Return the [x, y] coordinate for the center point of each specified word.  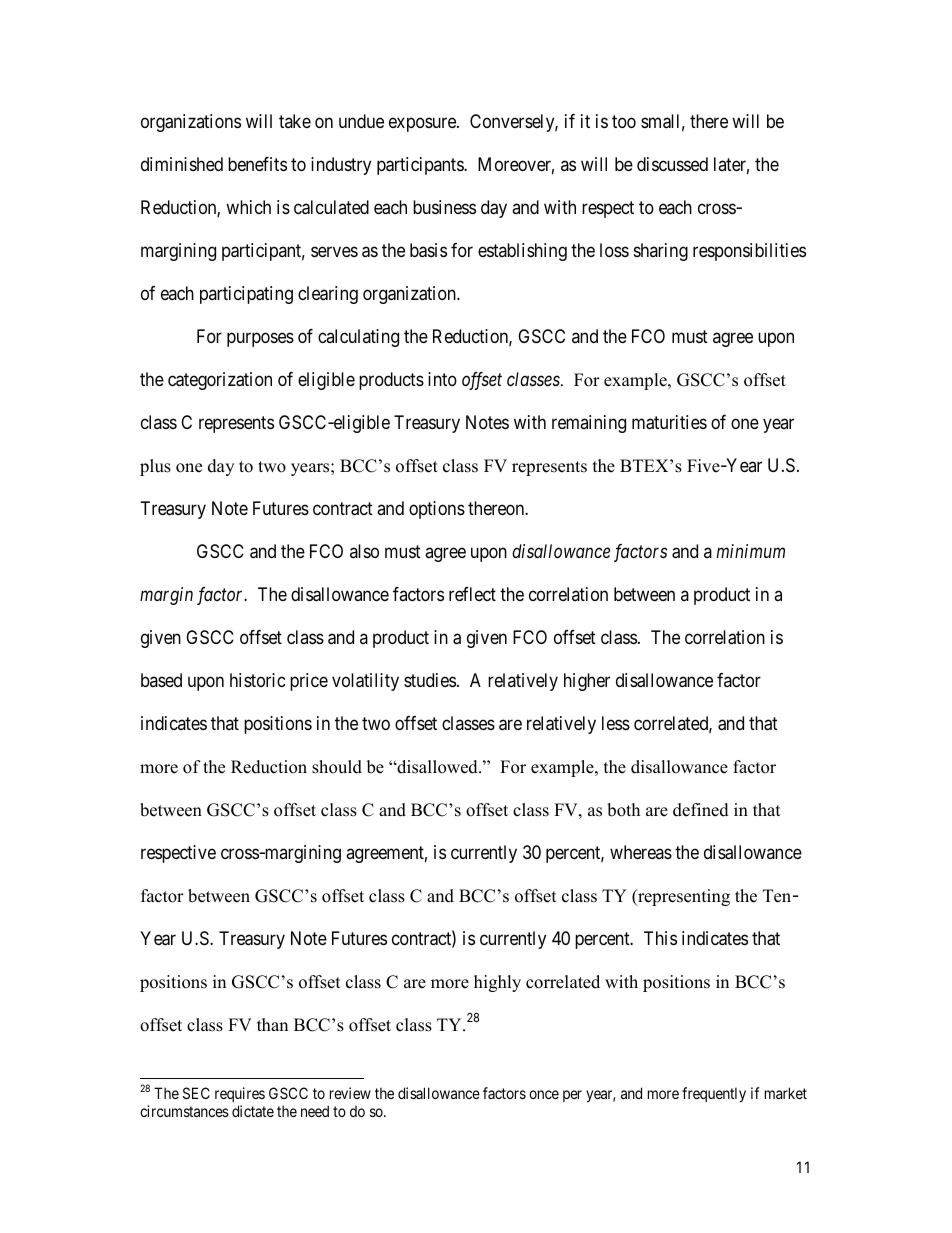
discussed [672, 164]
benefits [257, 164]
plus [155, 467]
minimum [751, 551]
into [442, 379]
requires [240, 1094]
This [660, 938]
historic [258, 680]
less [616, 723]
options [437, 510]
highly [497, 983]
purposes [260, 340]
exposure [423, 125]
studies [430, 680]
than [272, 1024]
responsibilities [749, 252]
